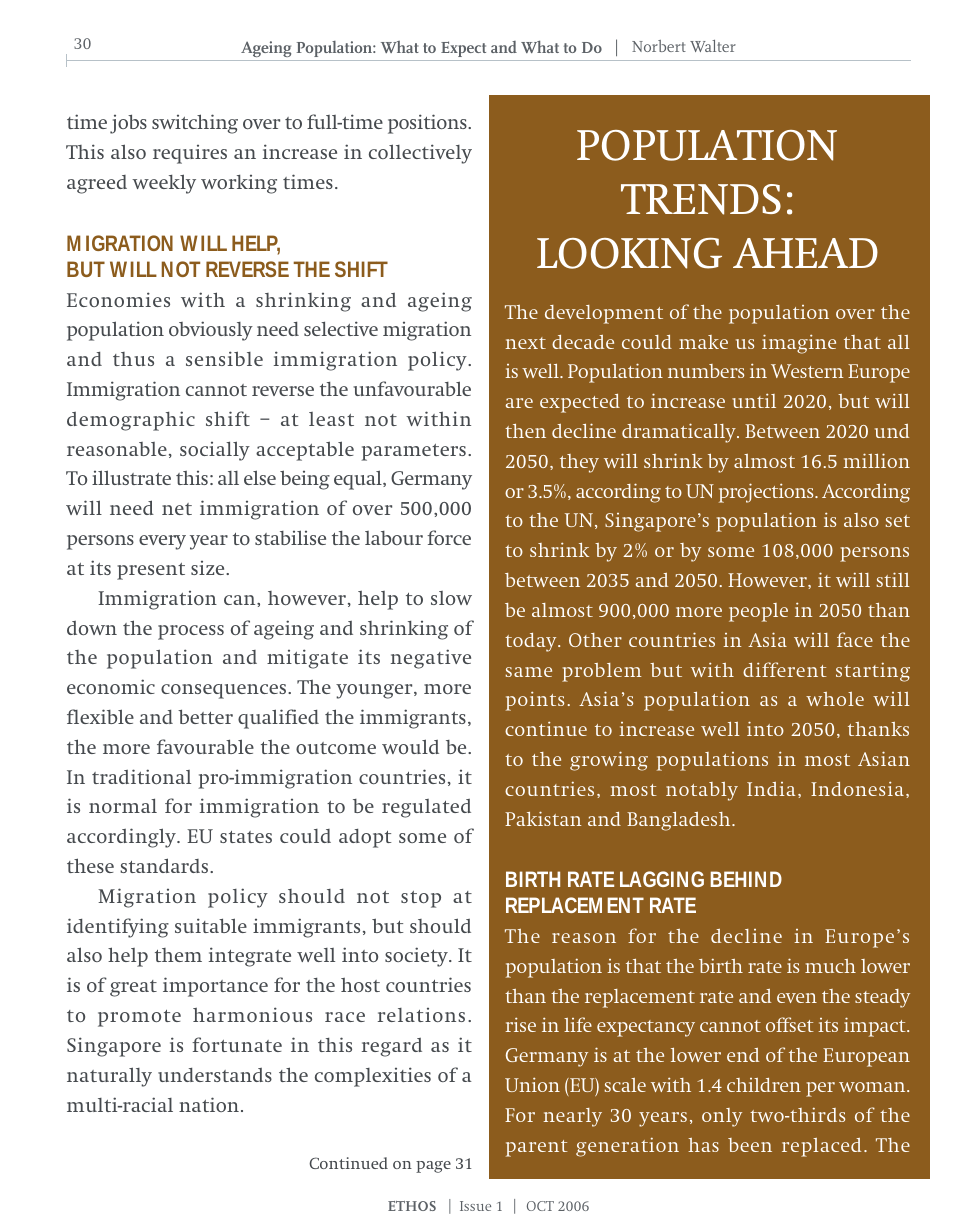 The height and width of the document is (1232, 977). I want to click on next, so click(525, 343).
